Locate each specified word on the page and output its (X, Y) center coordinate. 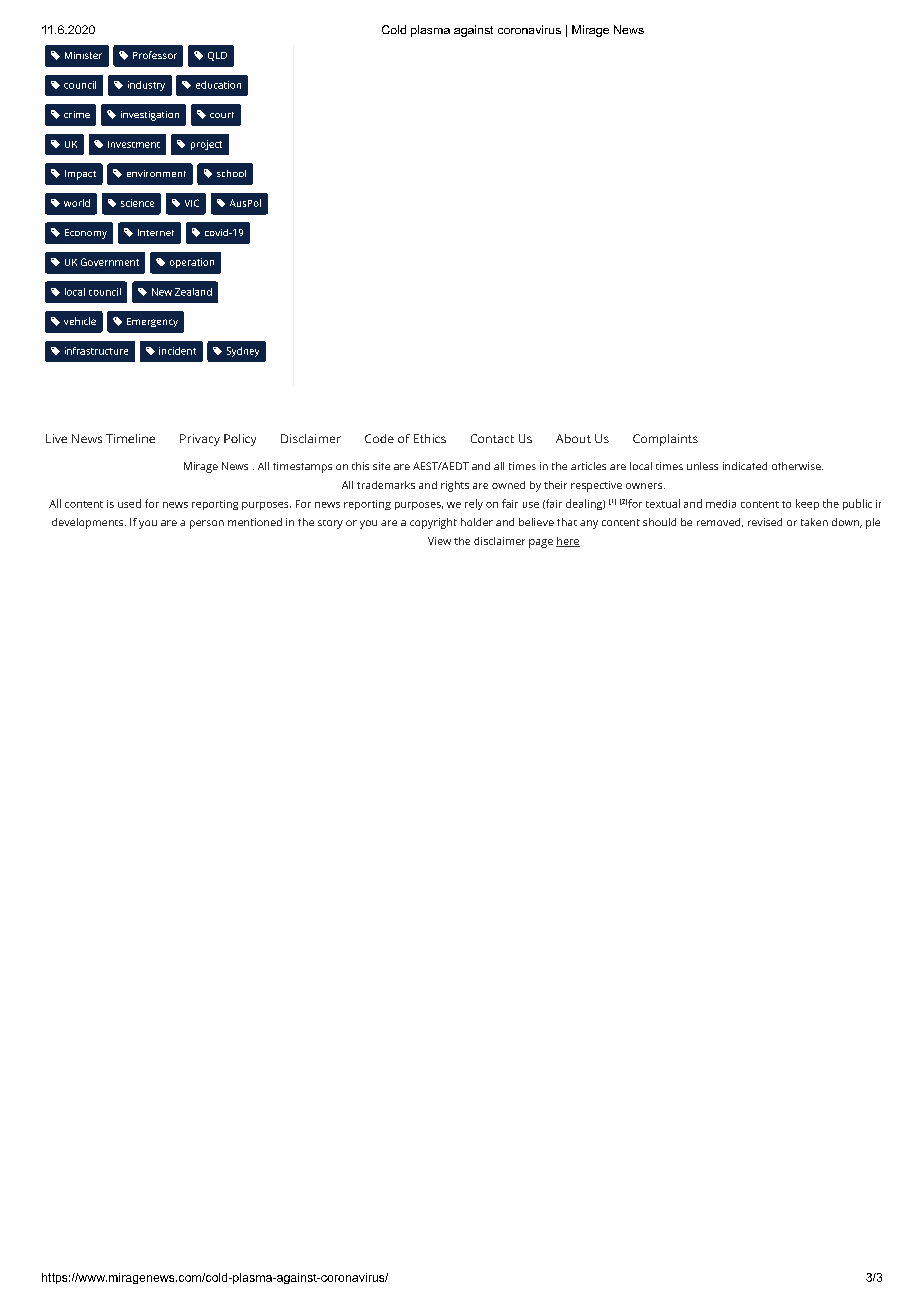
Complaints (665, 440)
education (218, 85)
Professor (155, 55)
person (207, 524)
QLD (217, 56)
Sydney (243, 352)
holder (477, 522)
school (231, 173)
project (206, 145)
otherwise (797, 466)
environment (156, 173)
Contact (492, 438)
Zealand (193, 292)
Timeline (130, 438)
